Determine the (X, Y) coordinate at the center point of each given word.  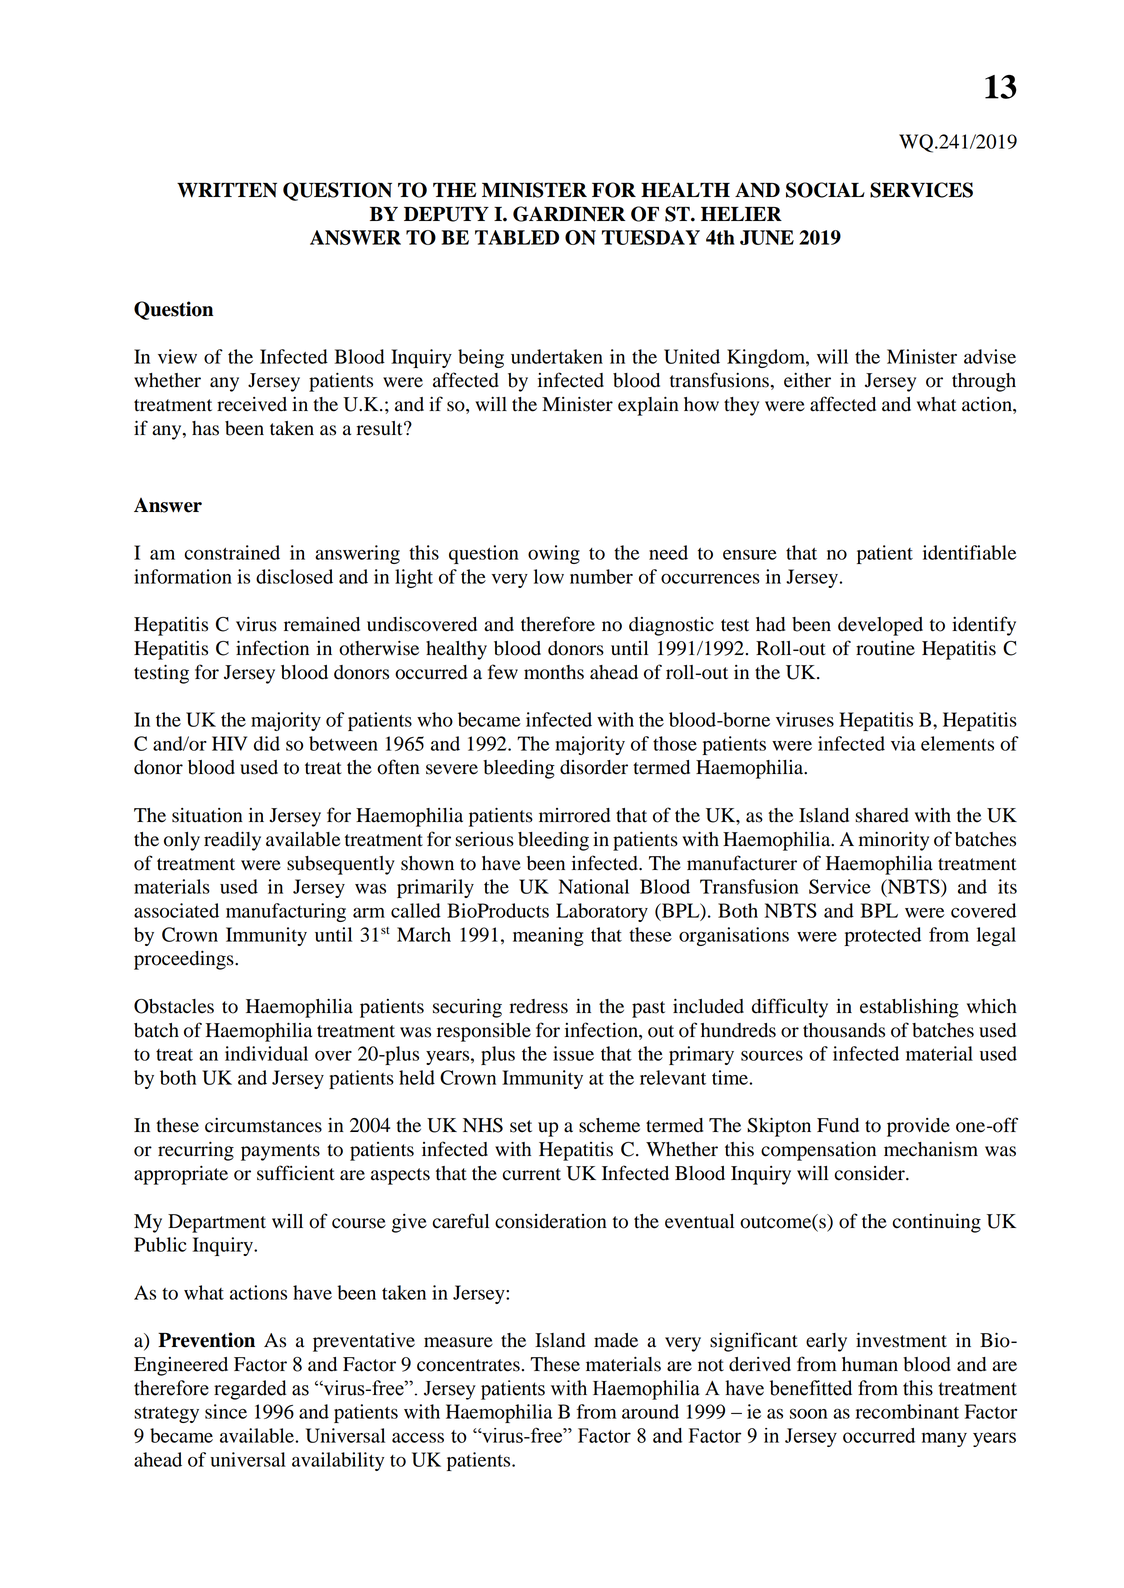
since (226, 1411)
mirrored (574, 815)
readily (232, 841)
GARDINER (569, 214)
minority (894, 841)
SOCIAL (825, 190)
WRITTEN (227, 190)
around (650, 1411)
